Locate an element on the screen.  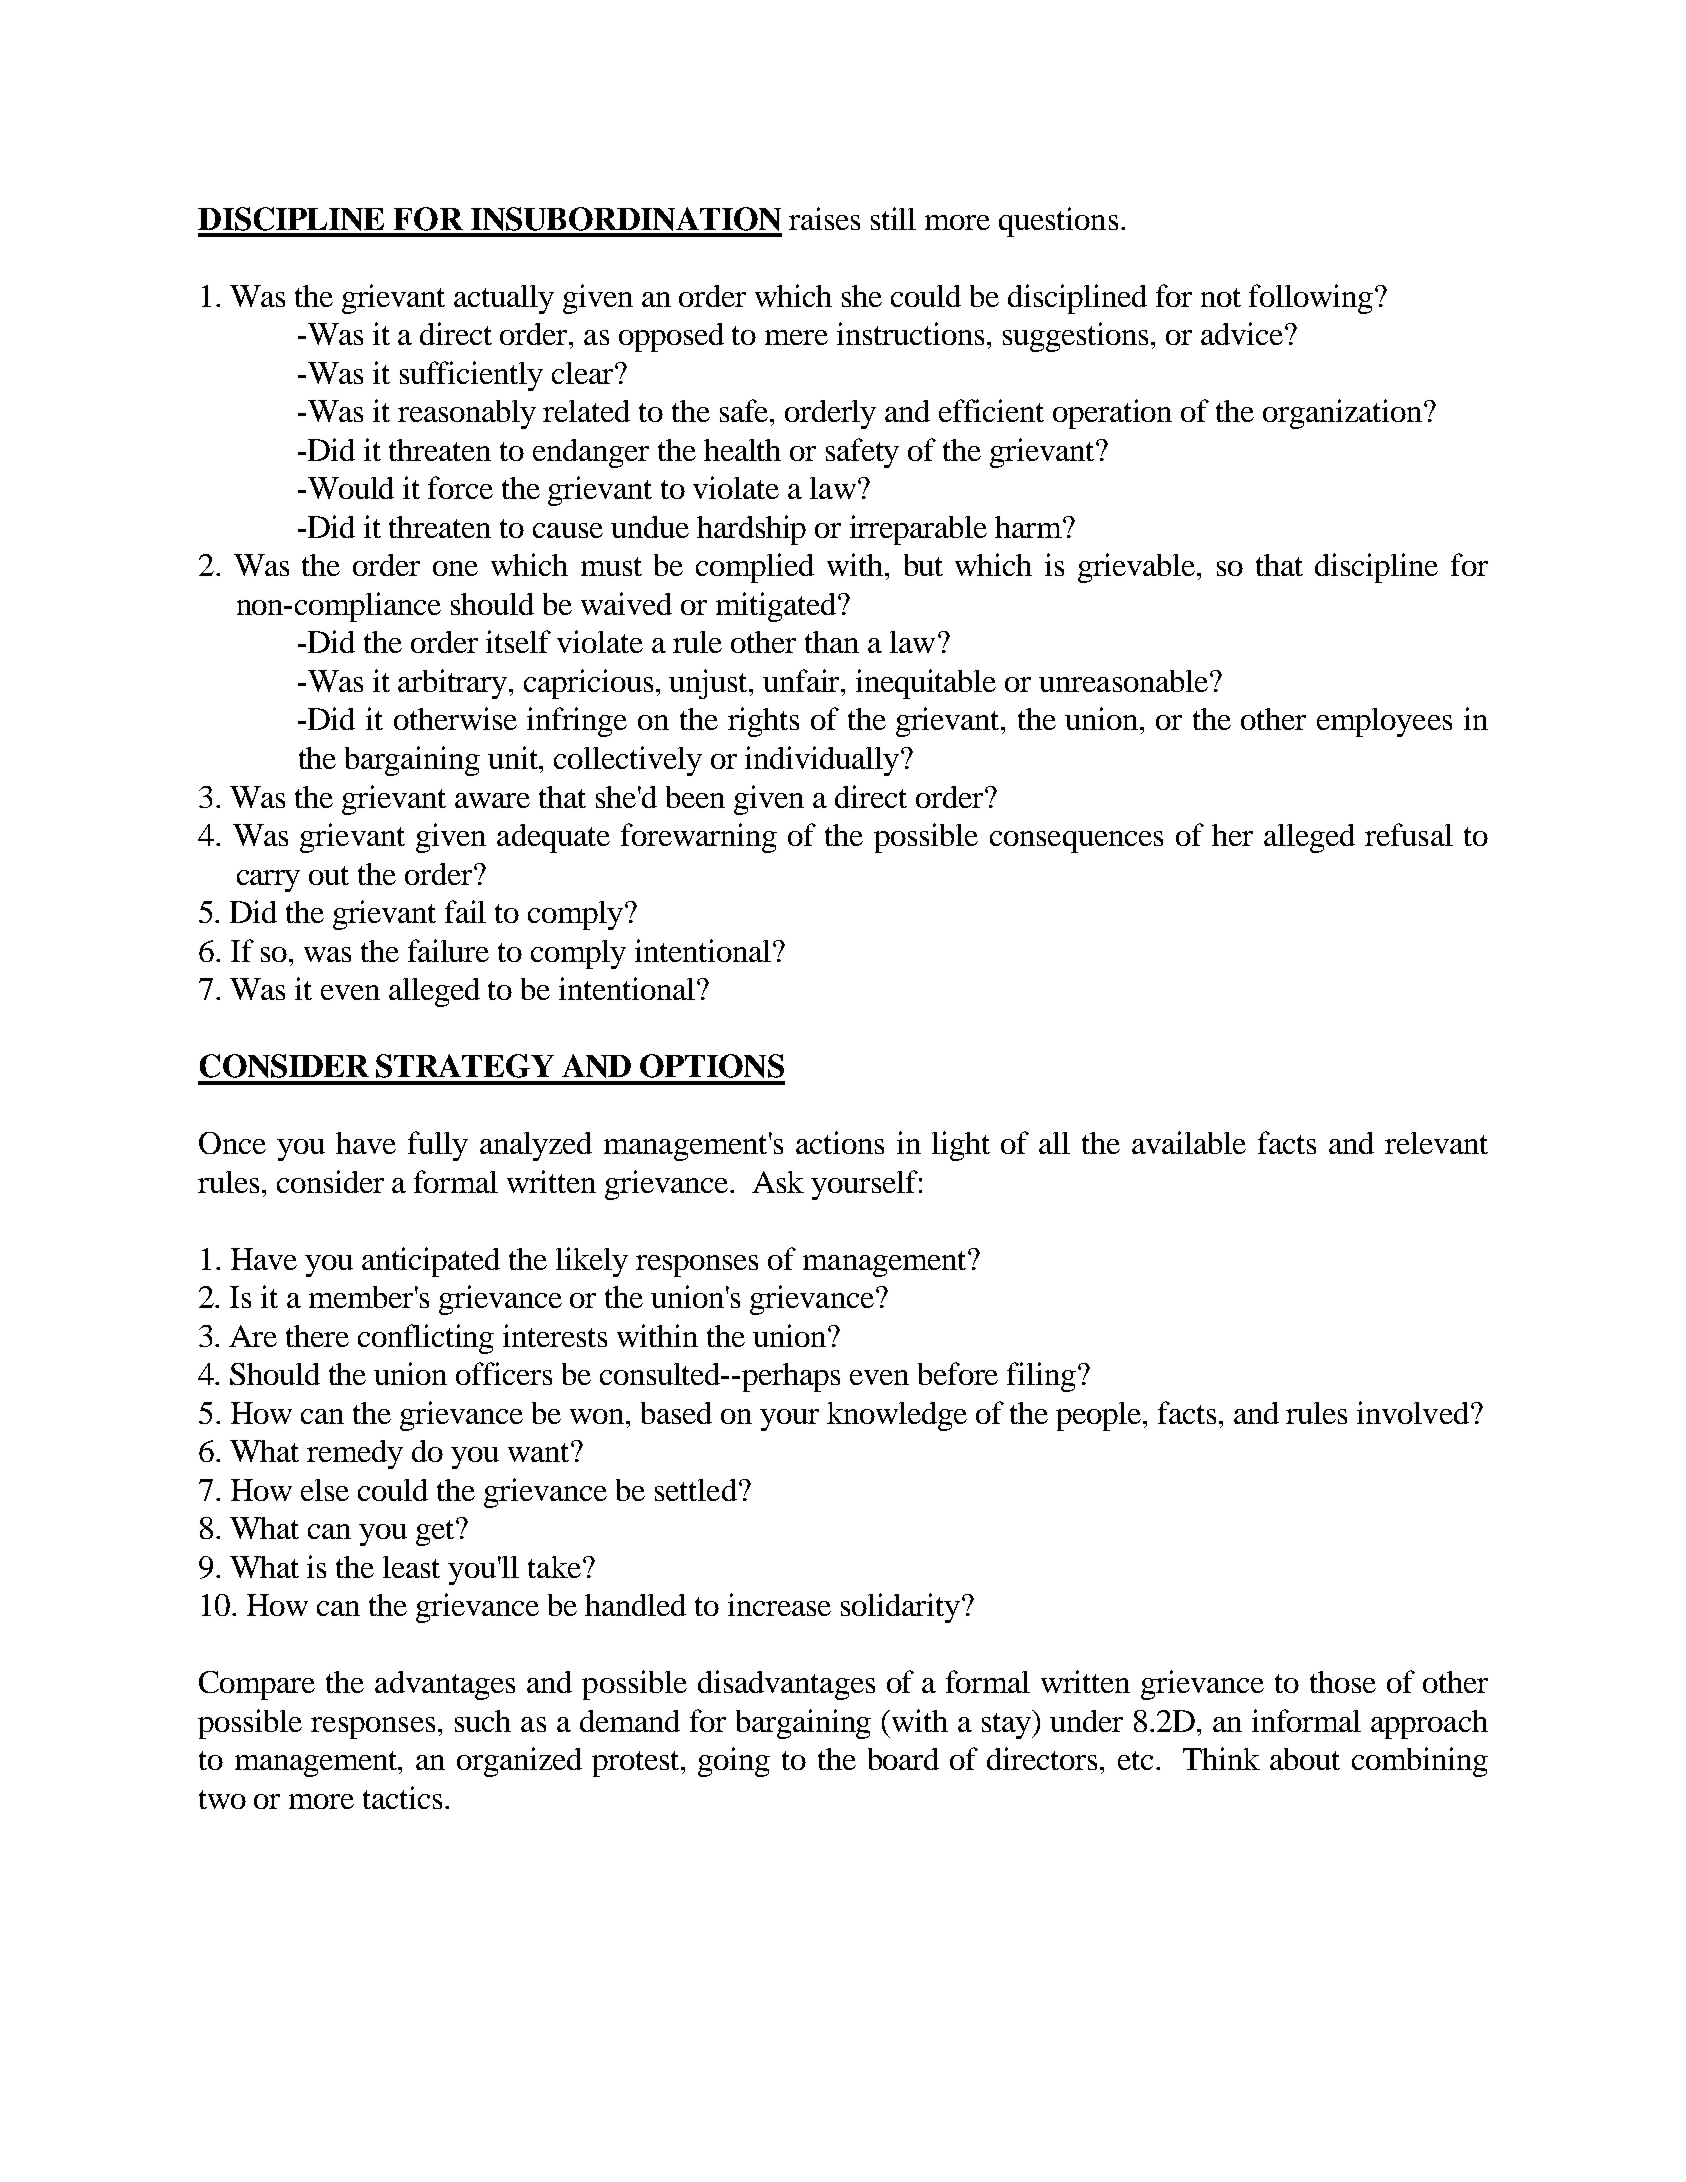
following is located at coordinates (1311, 299).
